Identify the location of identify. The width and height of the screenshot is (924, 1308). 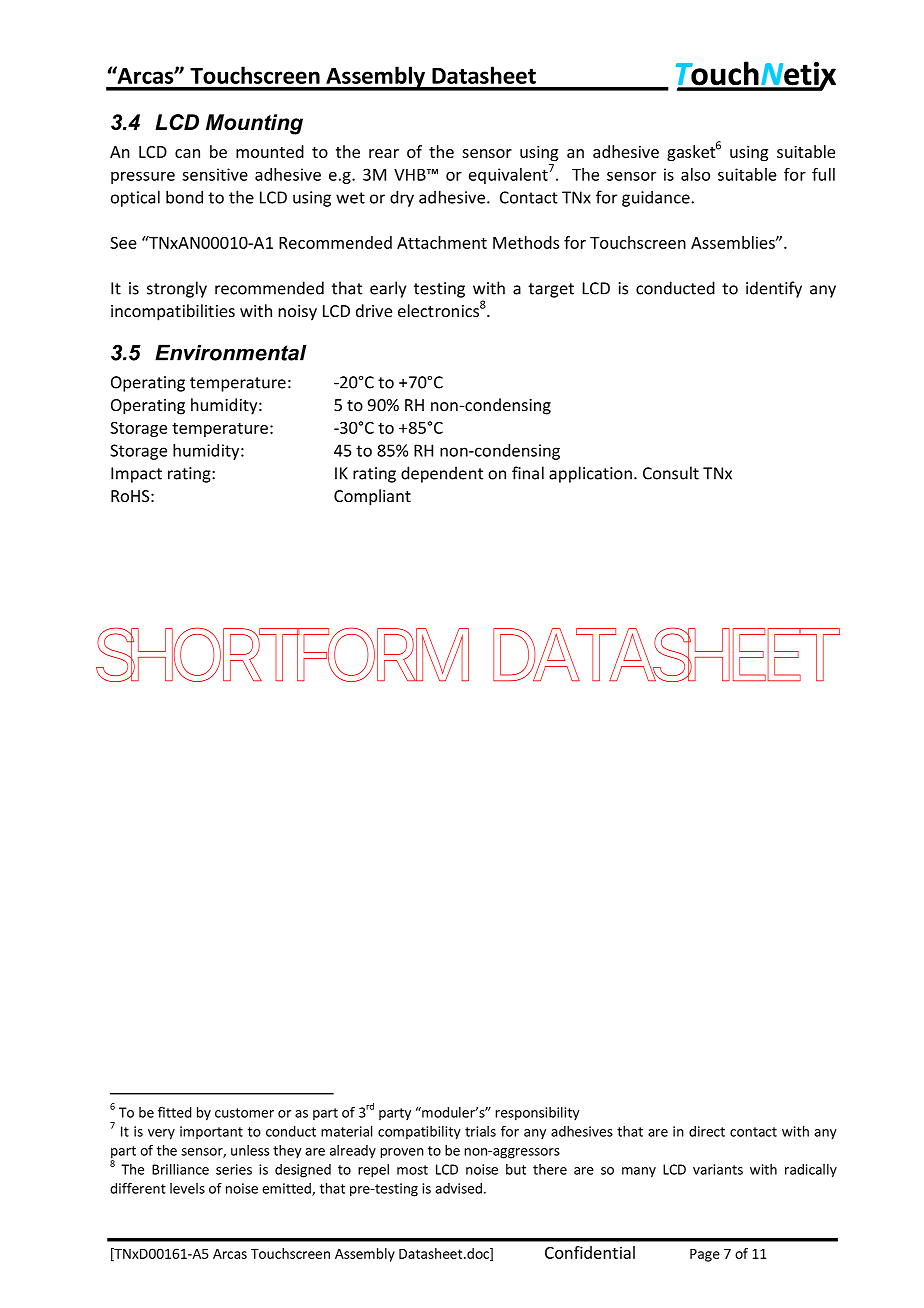
(774, 289).
